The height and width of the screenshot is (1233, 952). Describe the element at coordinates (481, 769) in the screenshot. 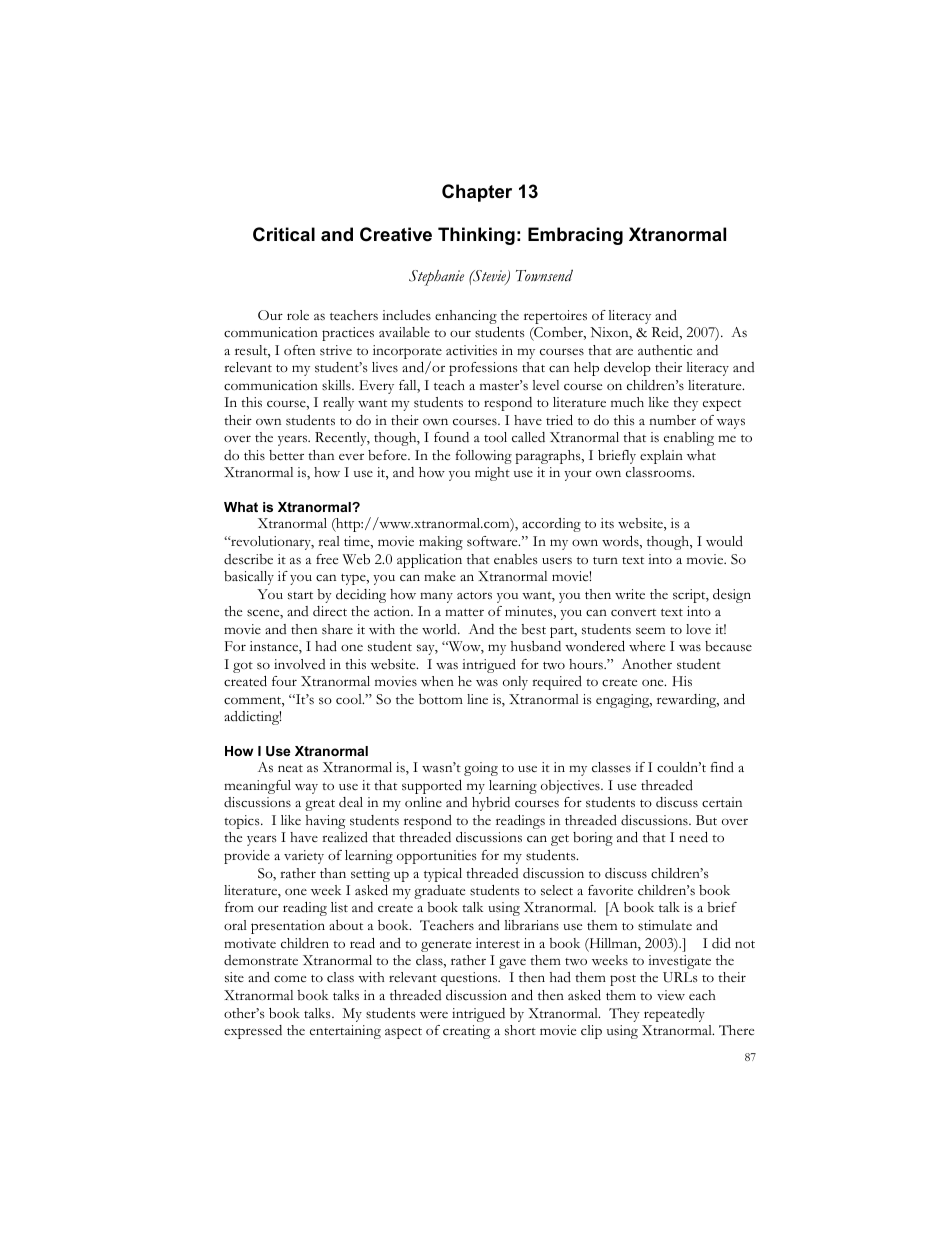

I see `going` at that location.
